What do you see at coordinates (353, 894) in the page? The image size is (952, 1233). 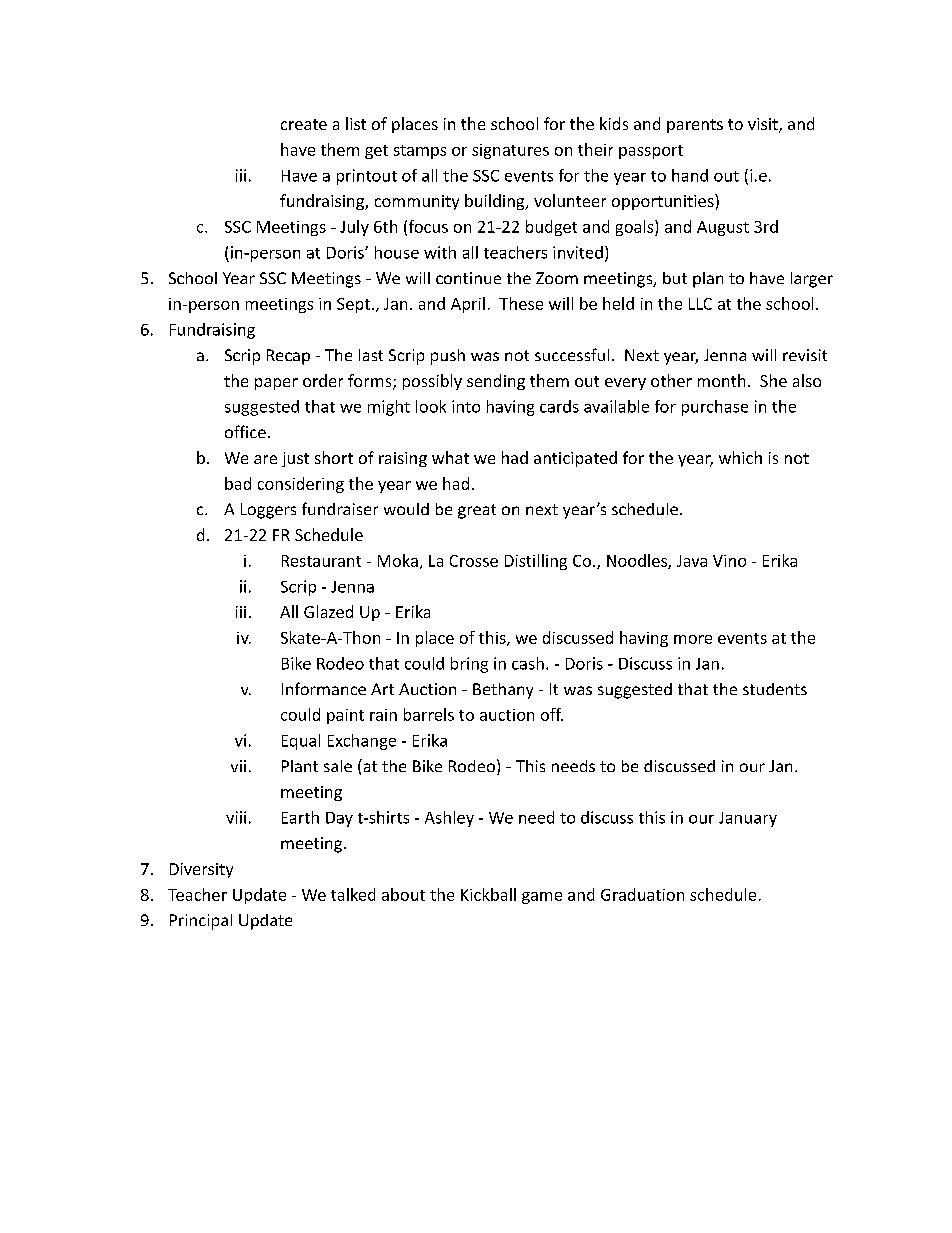 I see `talked` at bounding box center [353, 894].
